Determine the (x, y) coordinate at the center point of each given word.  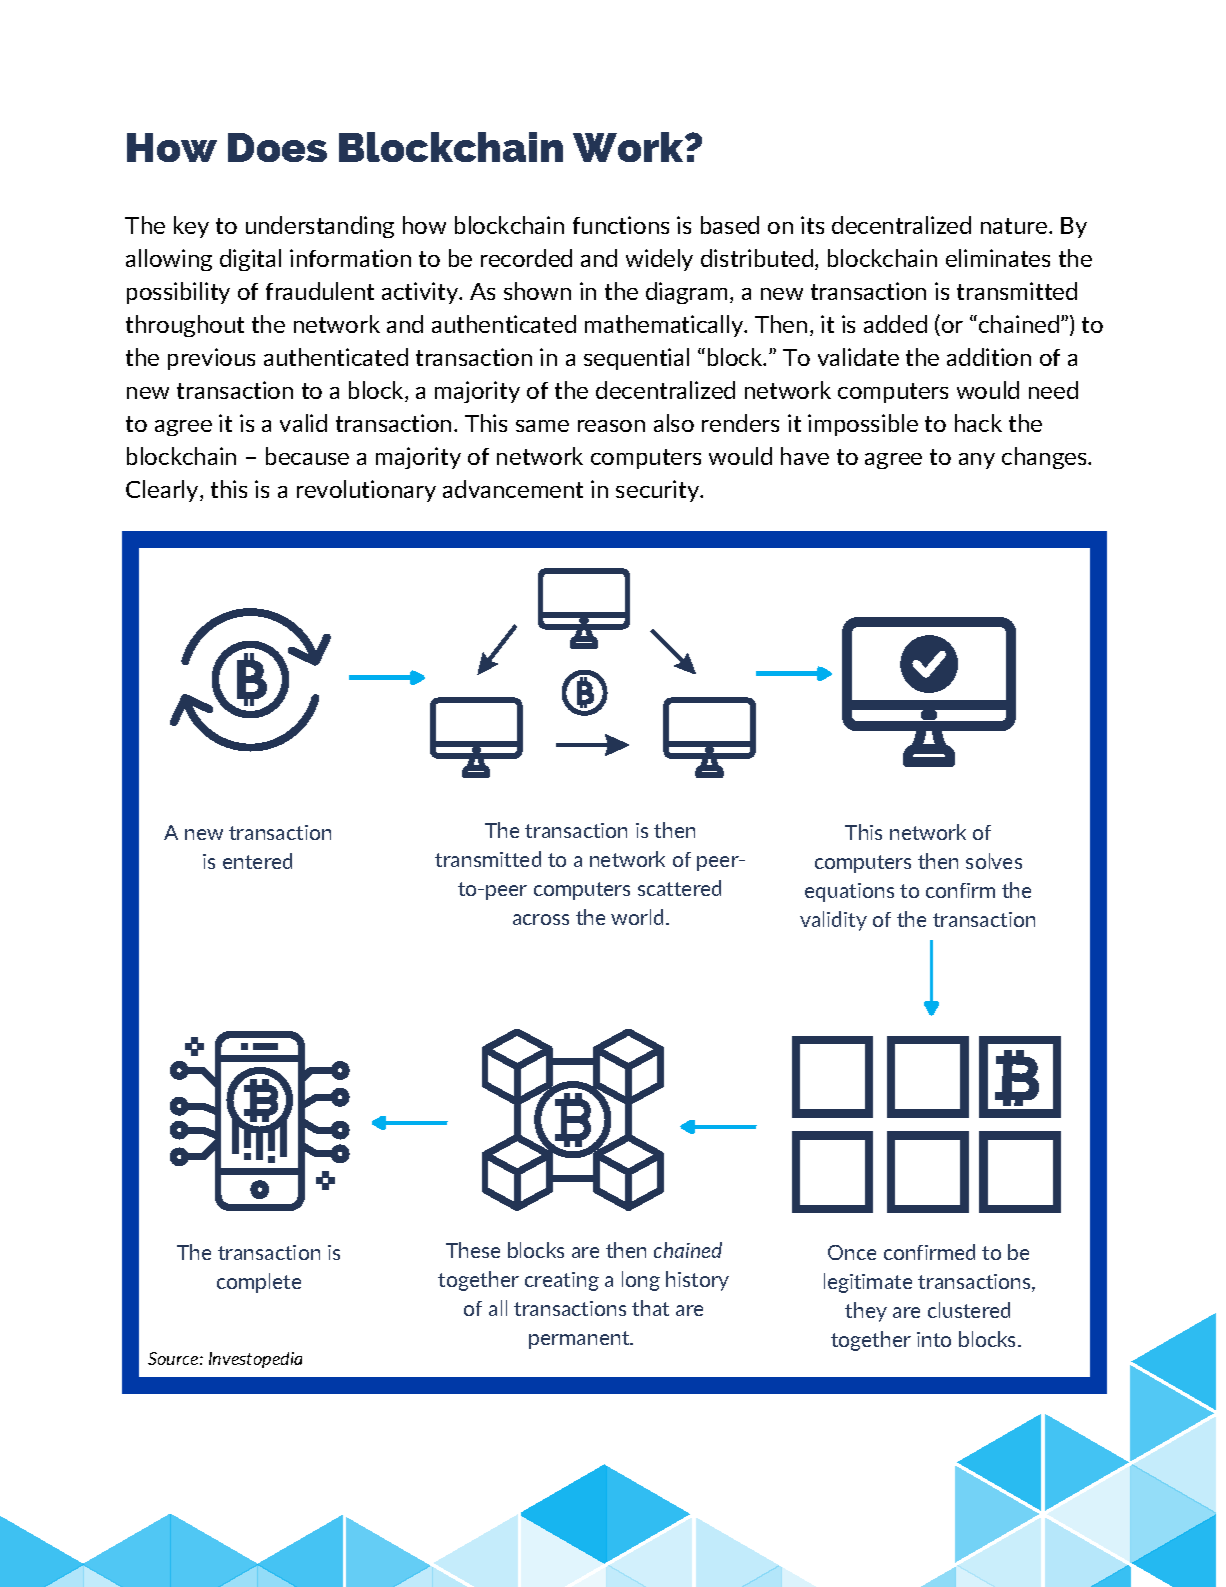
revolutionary (366, 491)
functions (621, 225)
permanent (580, 1340)
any (977, 461)
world (637, 917)
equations (849, 892)
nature (1015, 226)
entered (257, 861)
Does (277, 147)
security (659, 491)
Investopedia (255, 1360)
